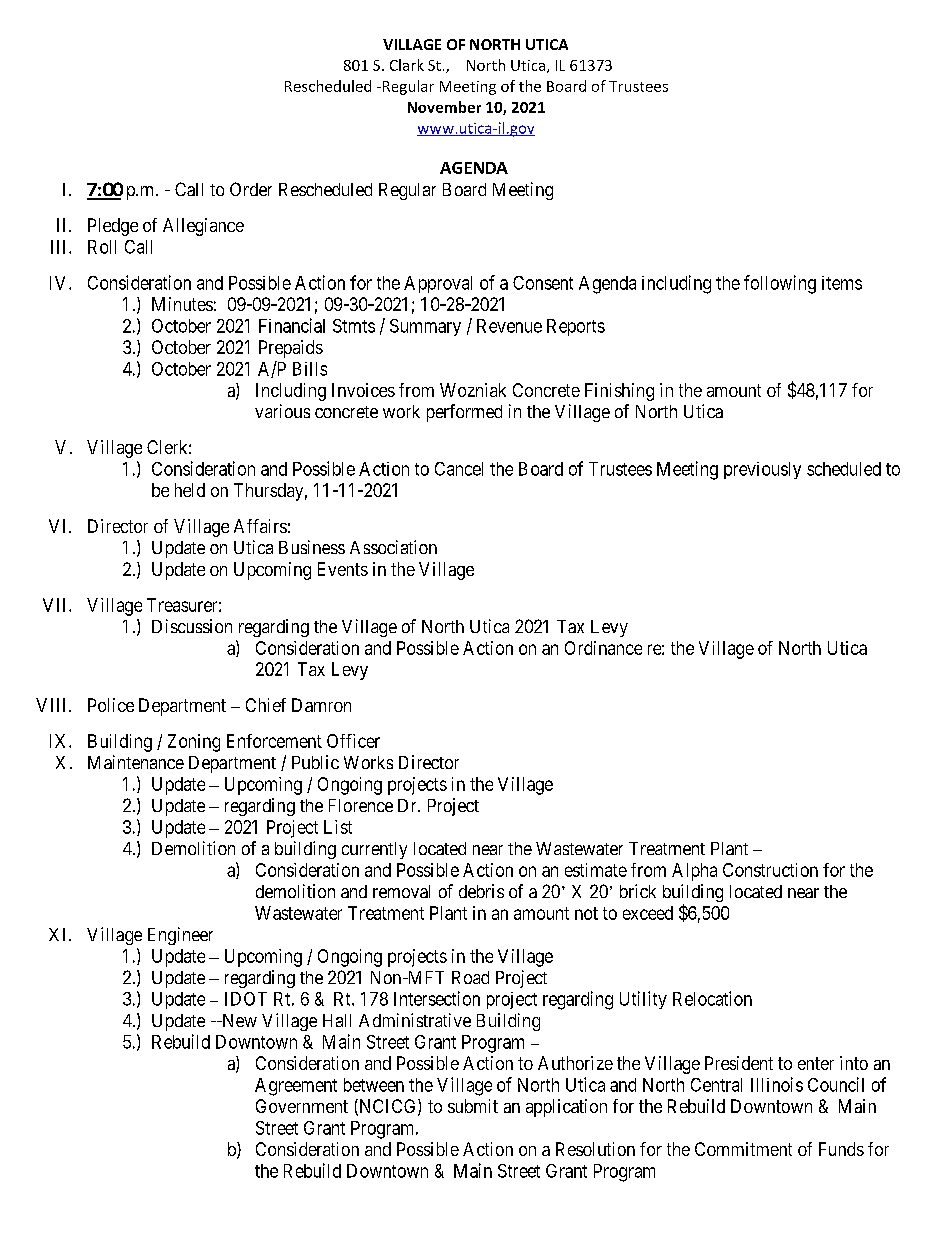 This screenshot has width=952, height=1233. I want to click on Agreement, so click(296, 1087).
